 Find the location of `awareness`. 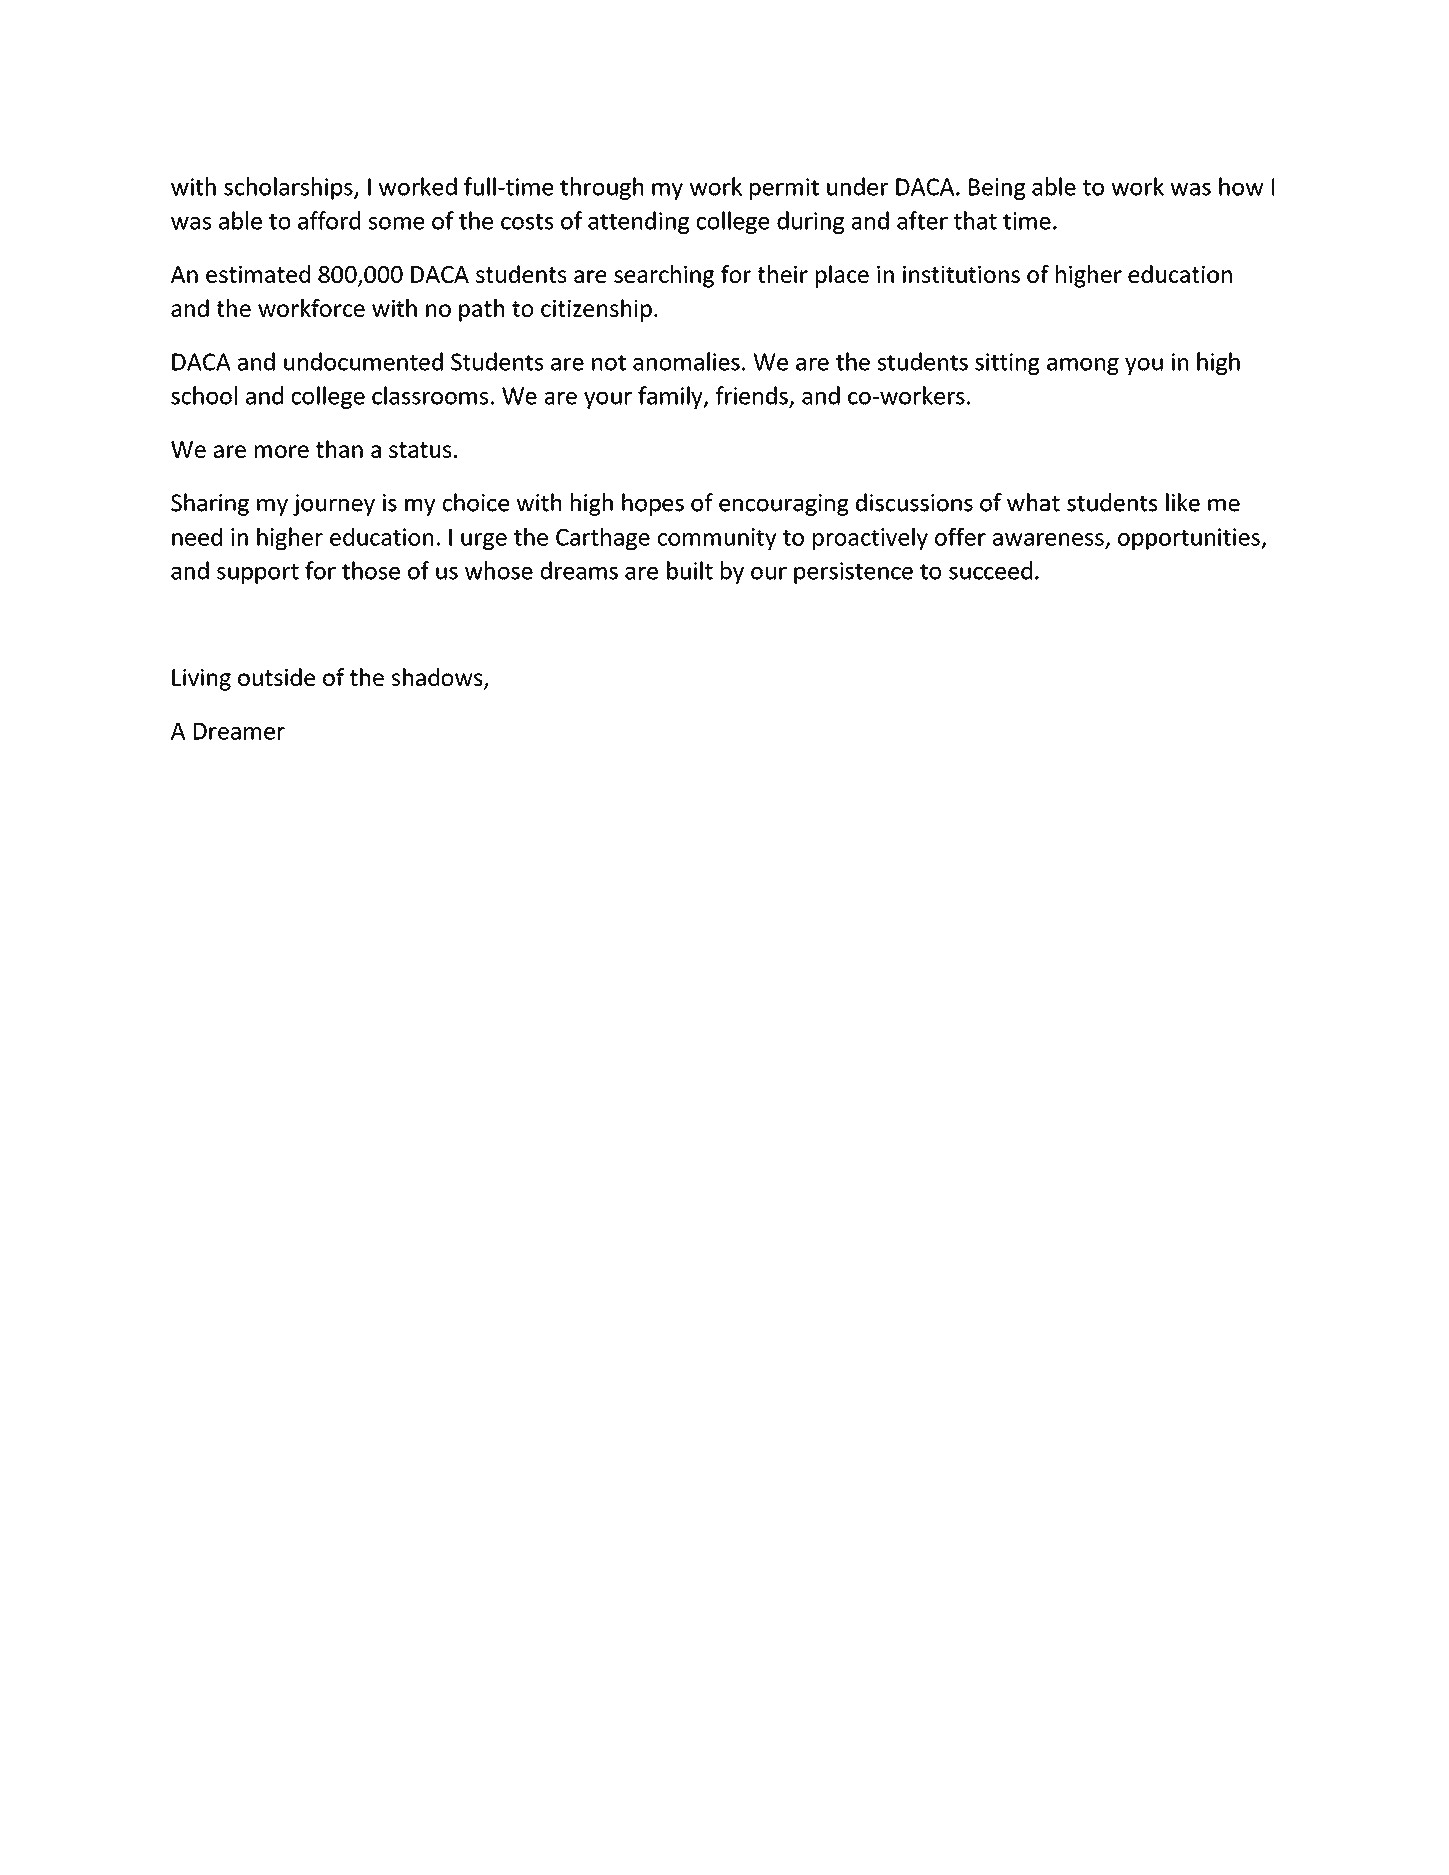

awareness is located at coordinates (1049, 540).
